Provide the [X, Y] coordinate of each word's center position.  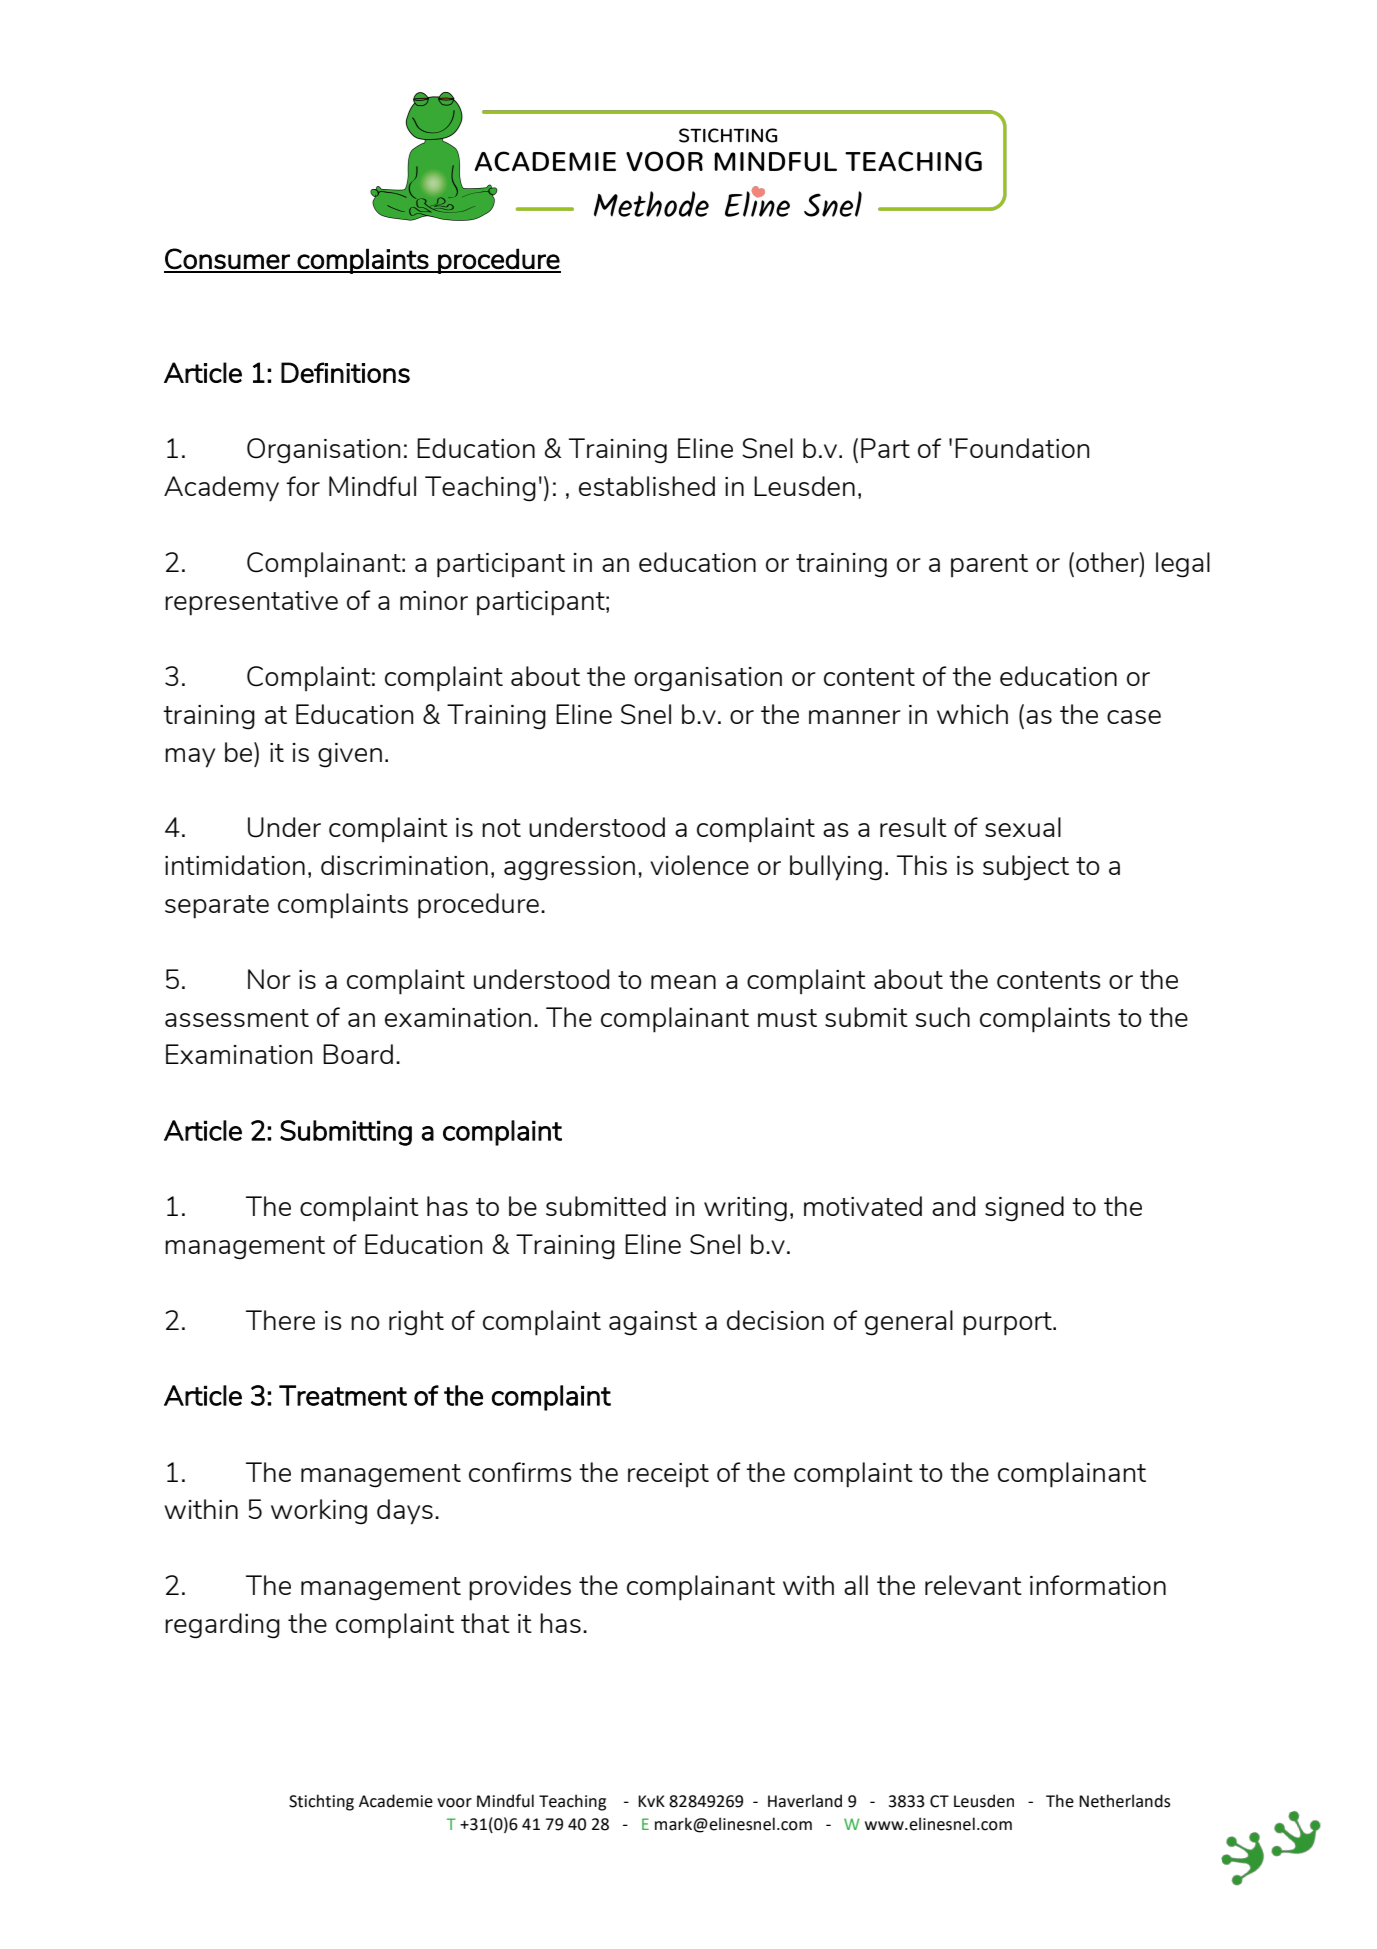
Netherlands [1124, 1801]
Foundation [1022, 448]
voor [454, 1803]
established [647, 486]
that [485, 1623]
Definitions [345, 372]
